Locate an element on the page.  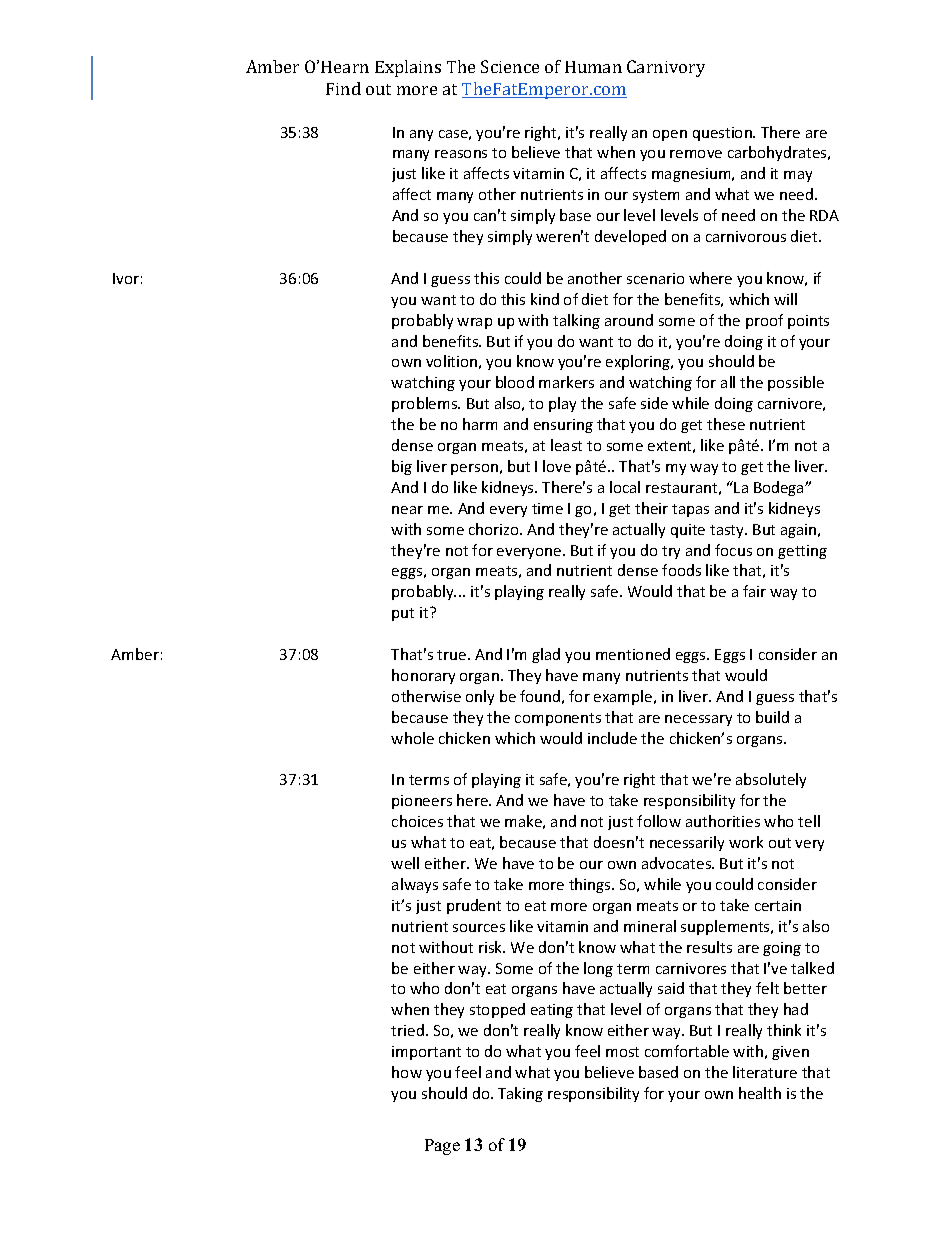
certain is located at coordinates (778, 905).
